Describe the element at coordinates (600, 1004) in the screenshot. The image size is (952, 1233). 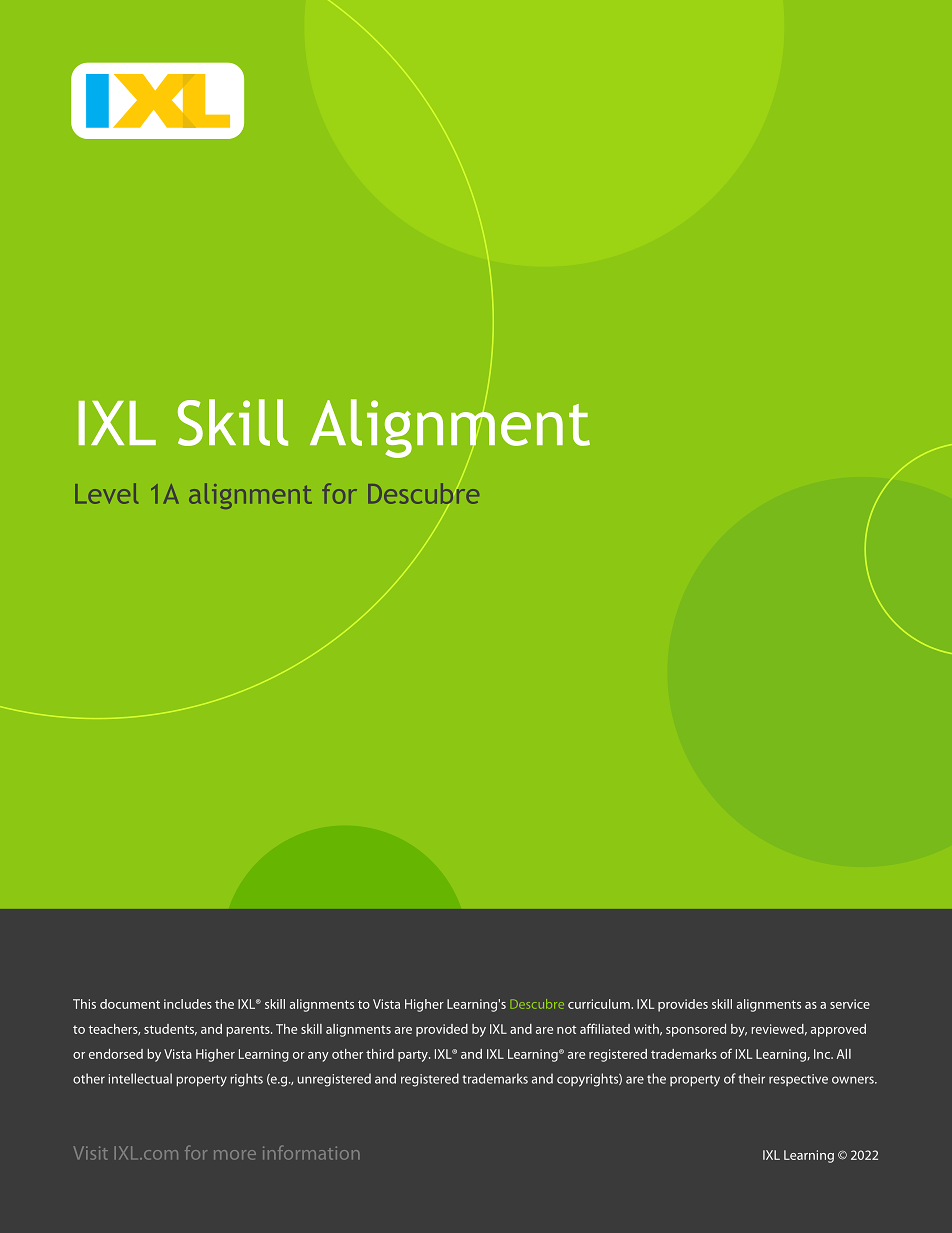
I see `curriculum` at that location.
